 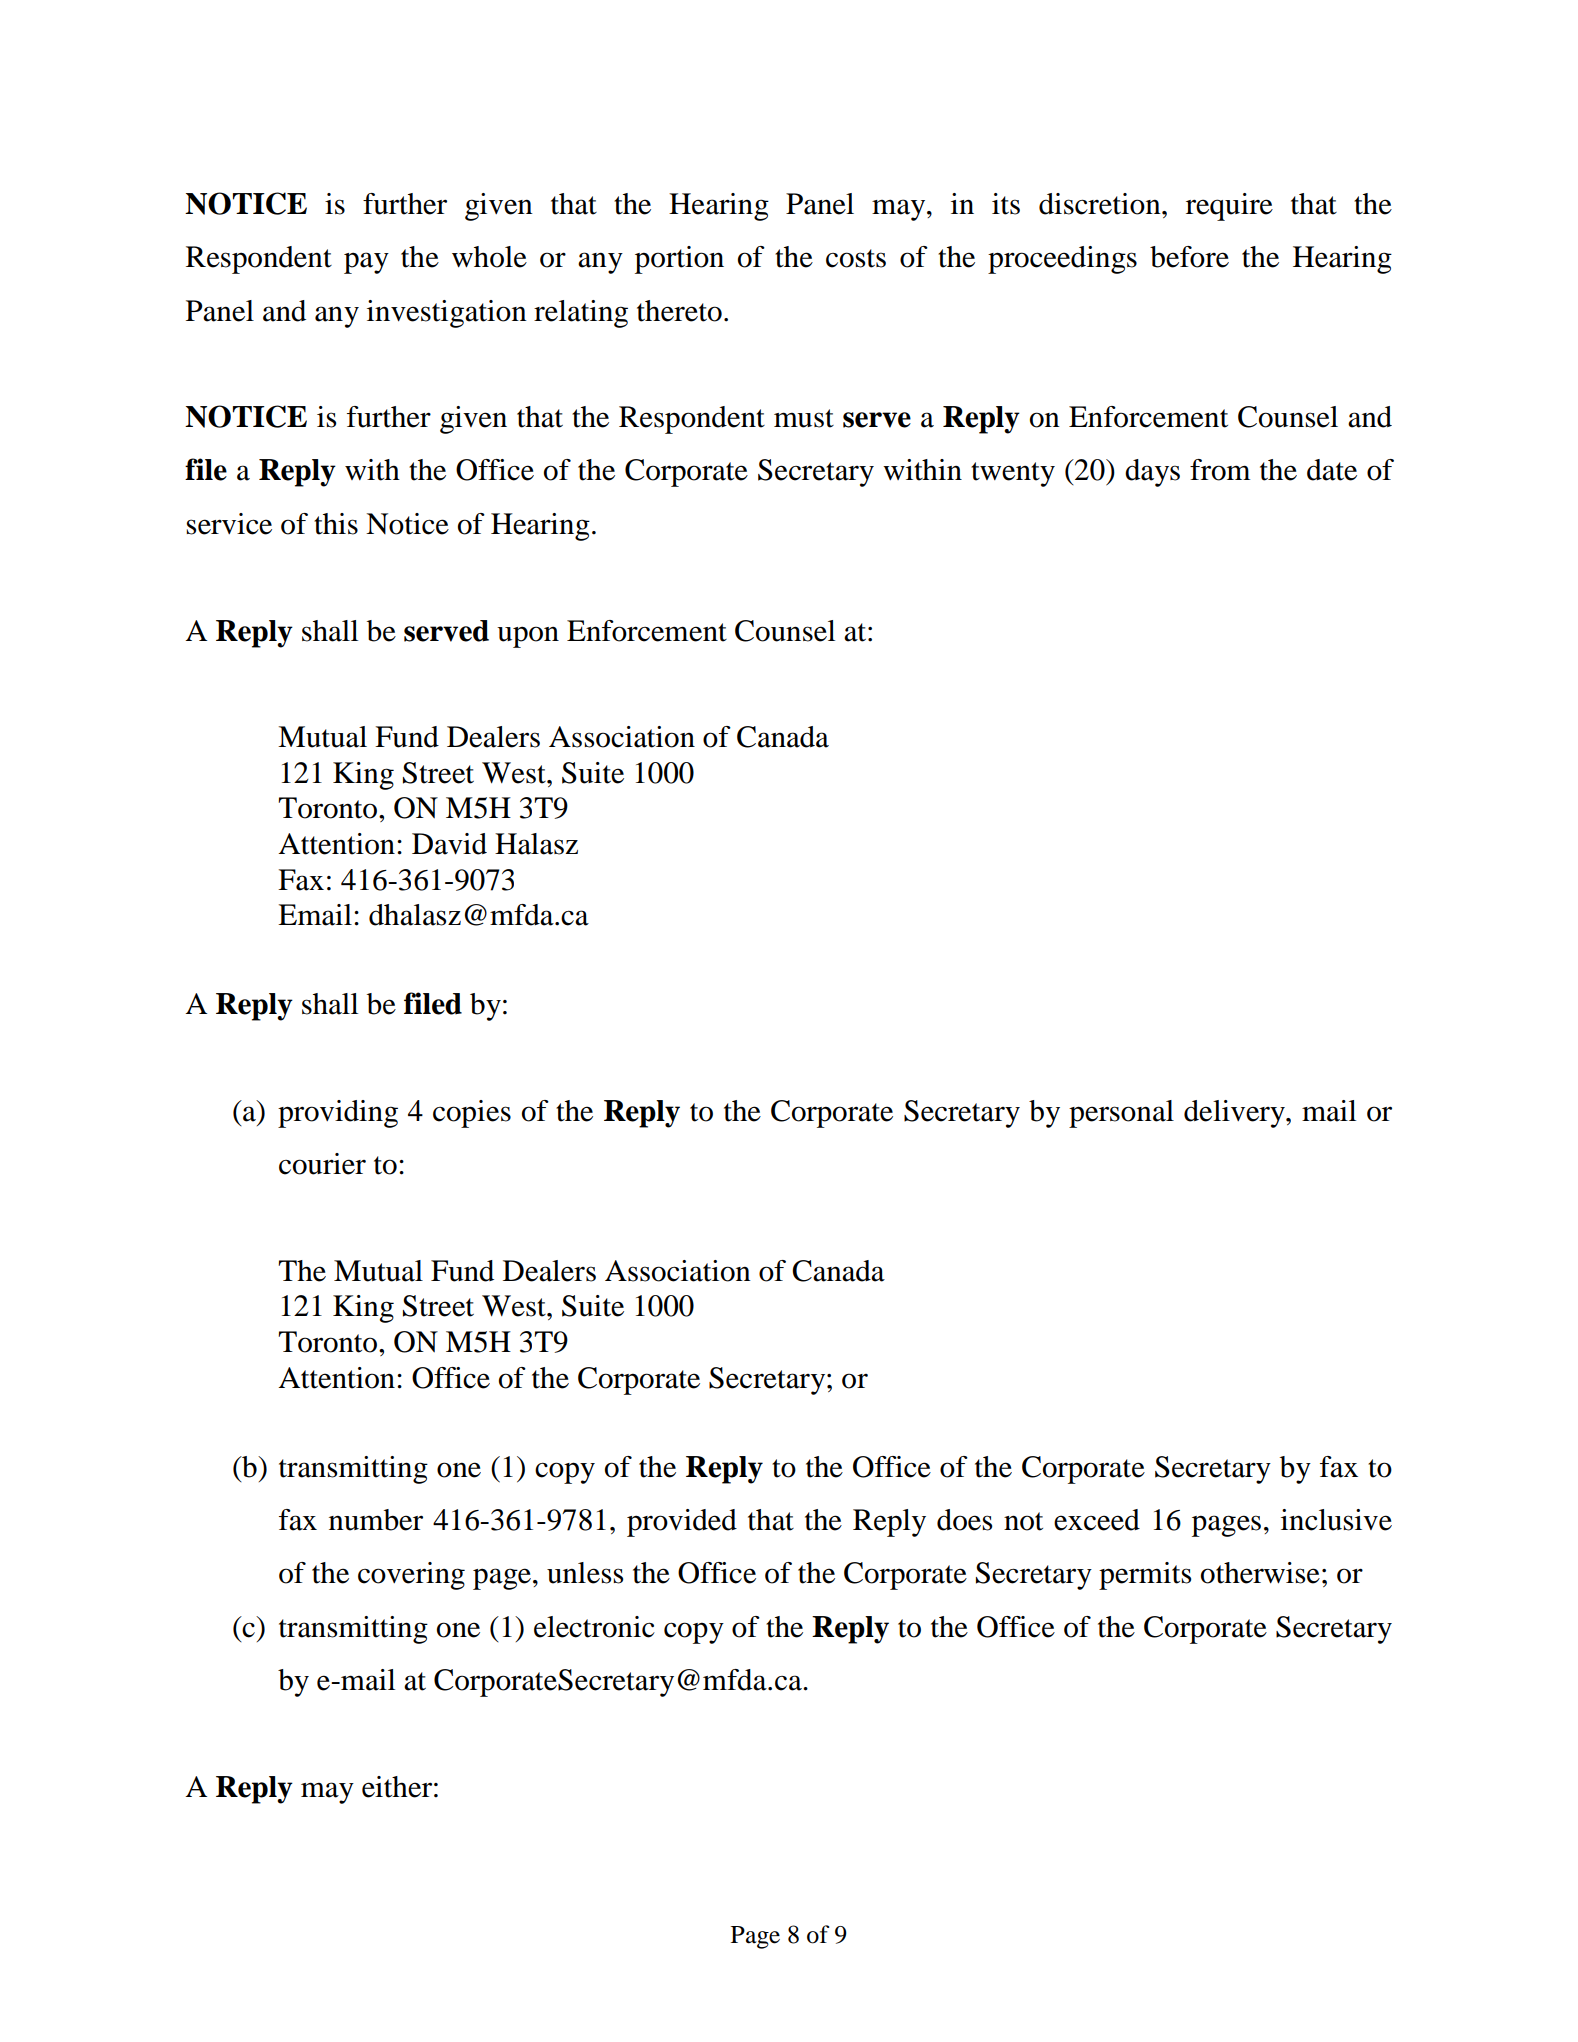 I want to click on days, so click(x=1152, y=473).
